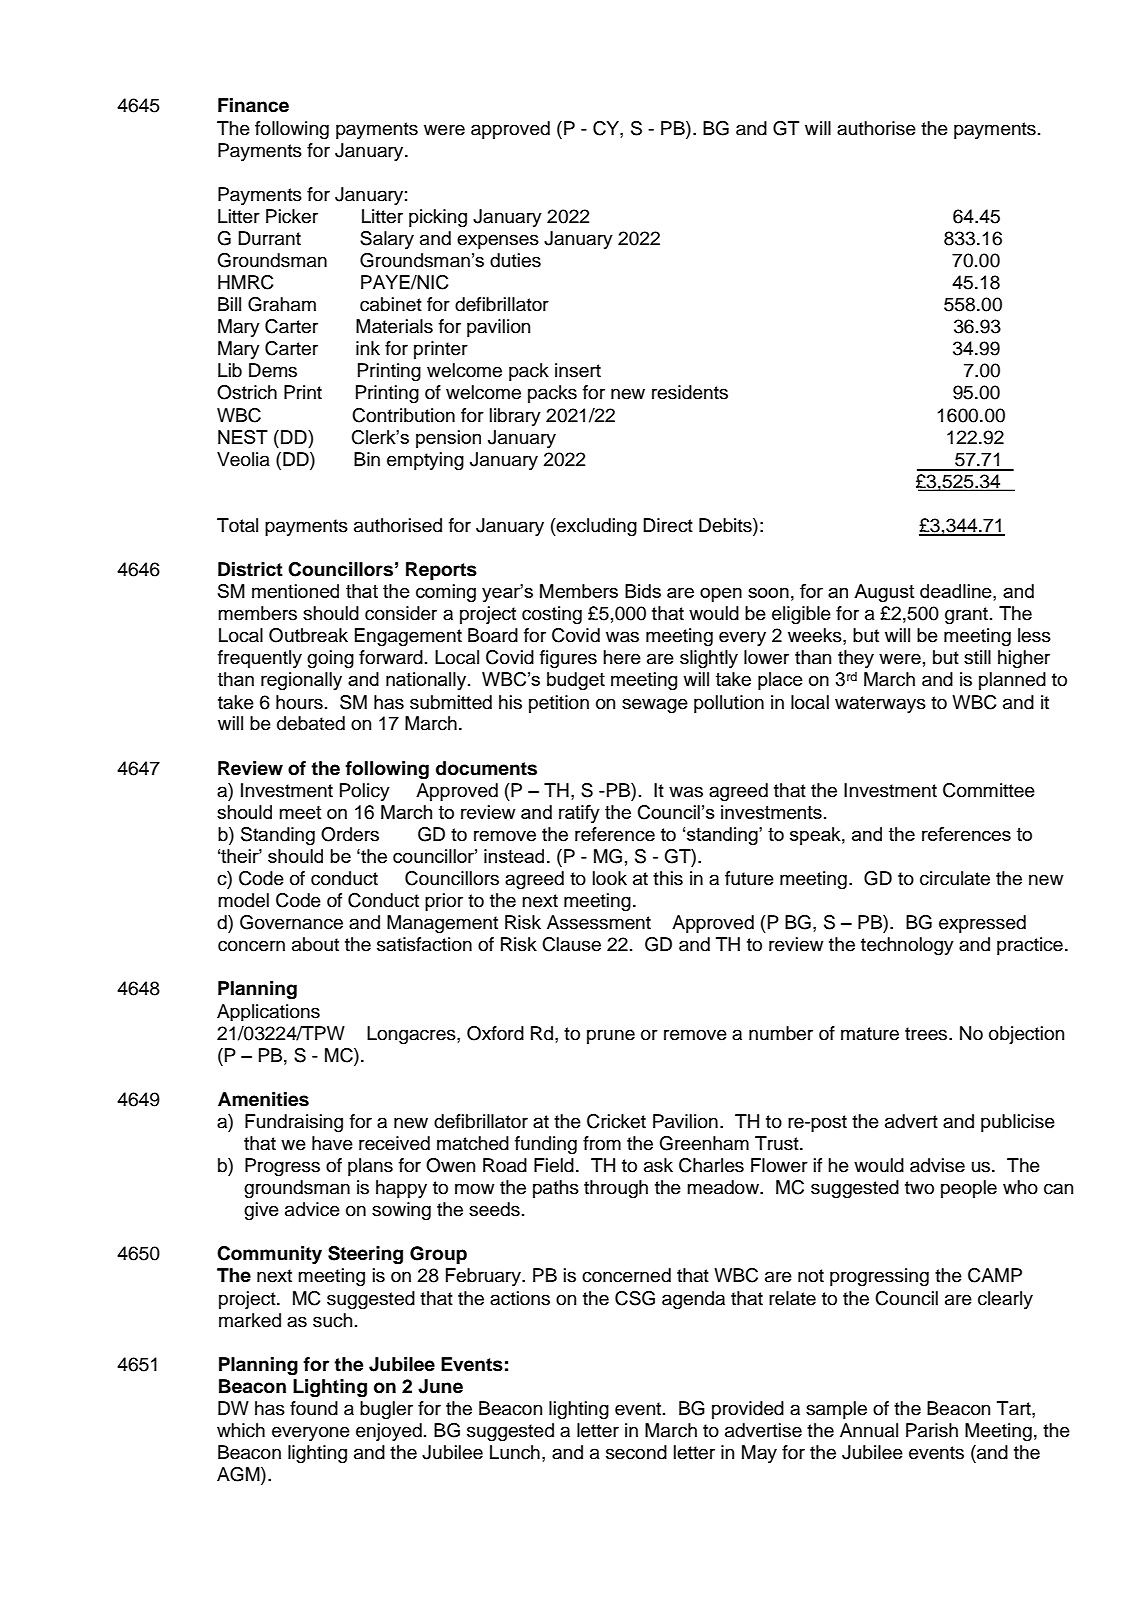  I want to click on Parish, so click(932, 1430).
